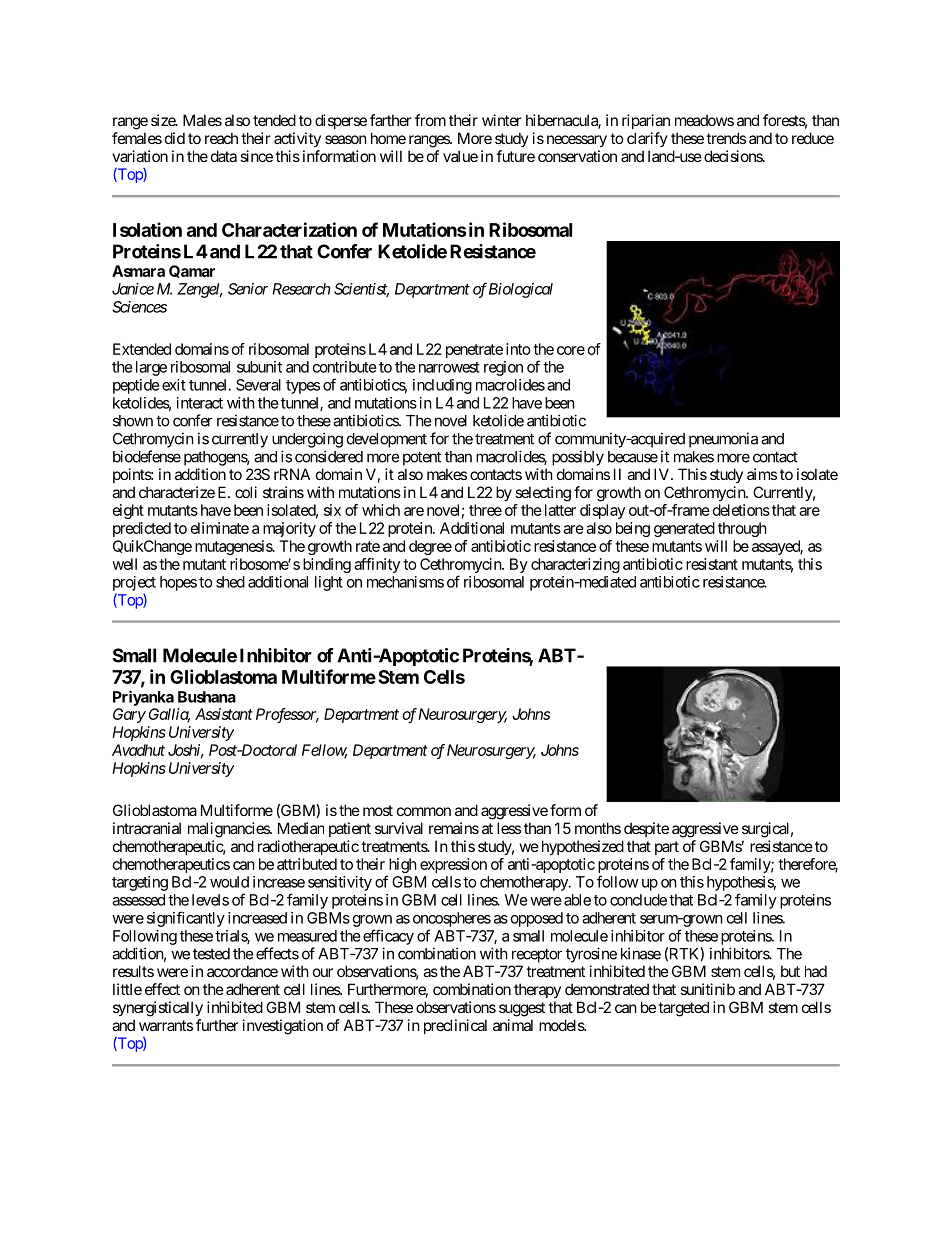 The height and width of the screenshot is (1233, 952). Describe the element at coordinates (485, 510) in the screenshot. I see `three` at that location.
